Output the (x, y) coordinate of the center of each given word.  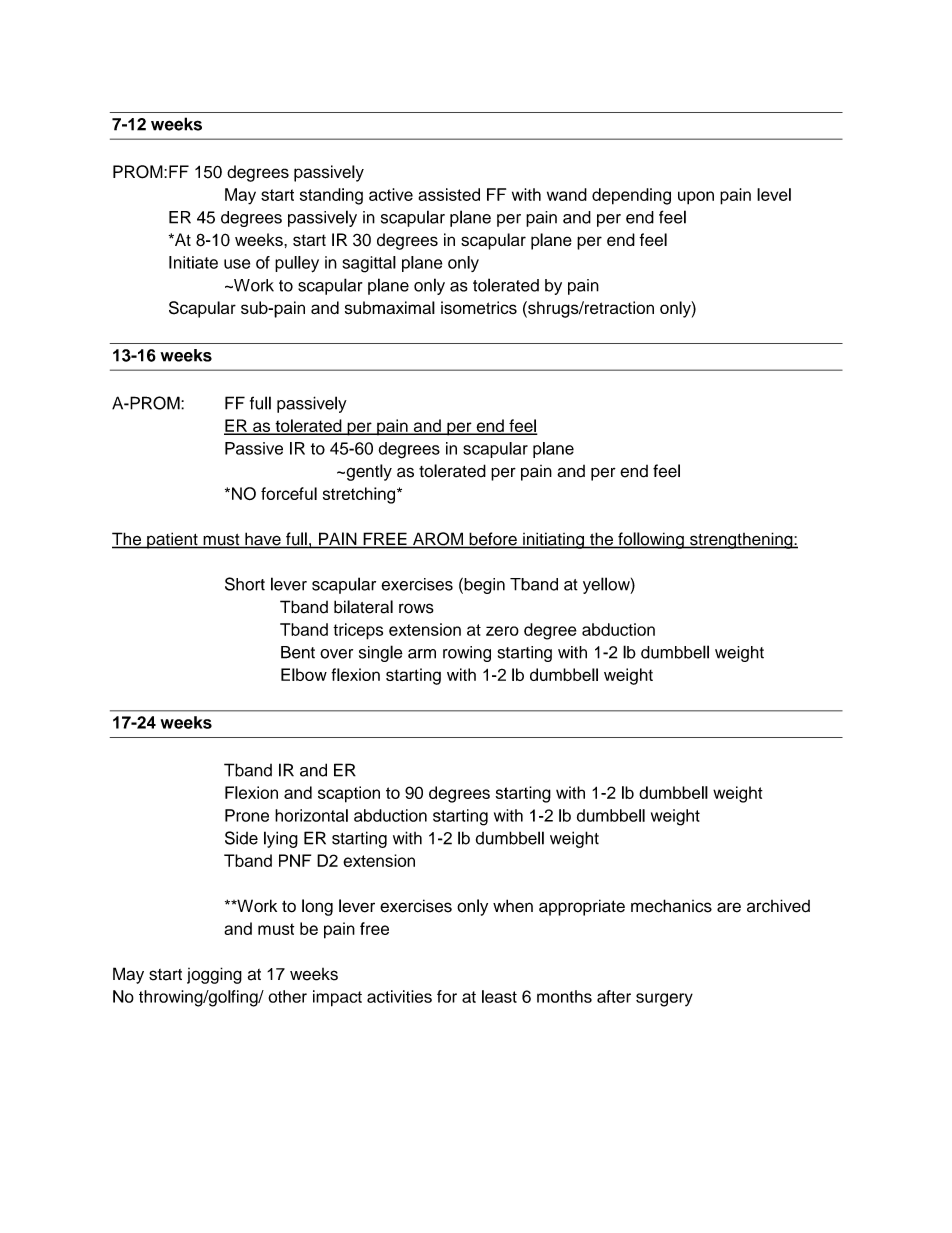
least (499, 996)
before (493, 540)
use (237, 264)
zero (502, 631)
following (651, 540)
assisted (449, 194)
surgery (664, 1000)
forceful (289, 493)
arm (422, 654)
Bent (298, 652)
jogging (214, 975)
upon (696, 198)
